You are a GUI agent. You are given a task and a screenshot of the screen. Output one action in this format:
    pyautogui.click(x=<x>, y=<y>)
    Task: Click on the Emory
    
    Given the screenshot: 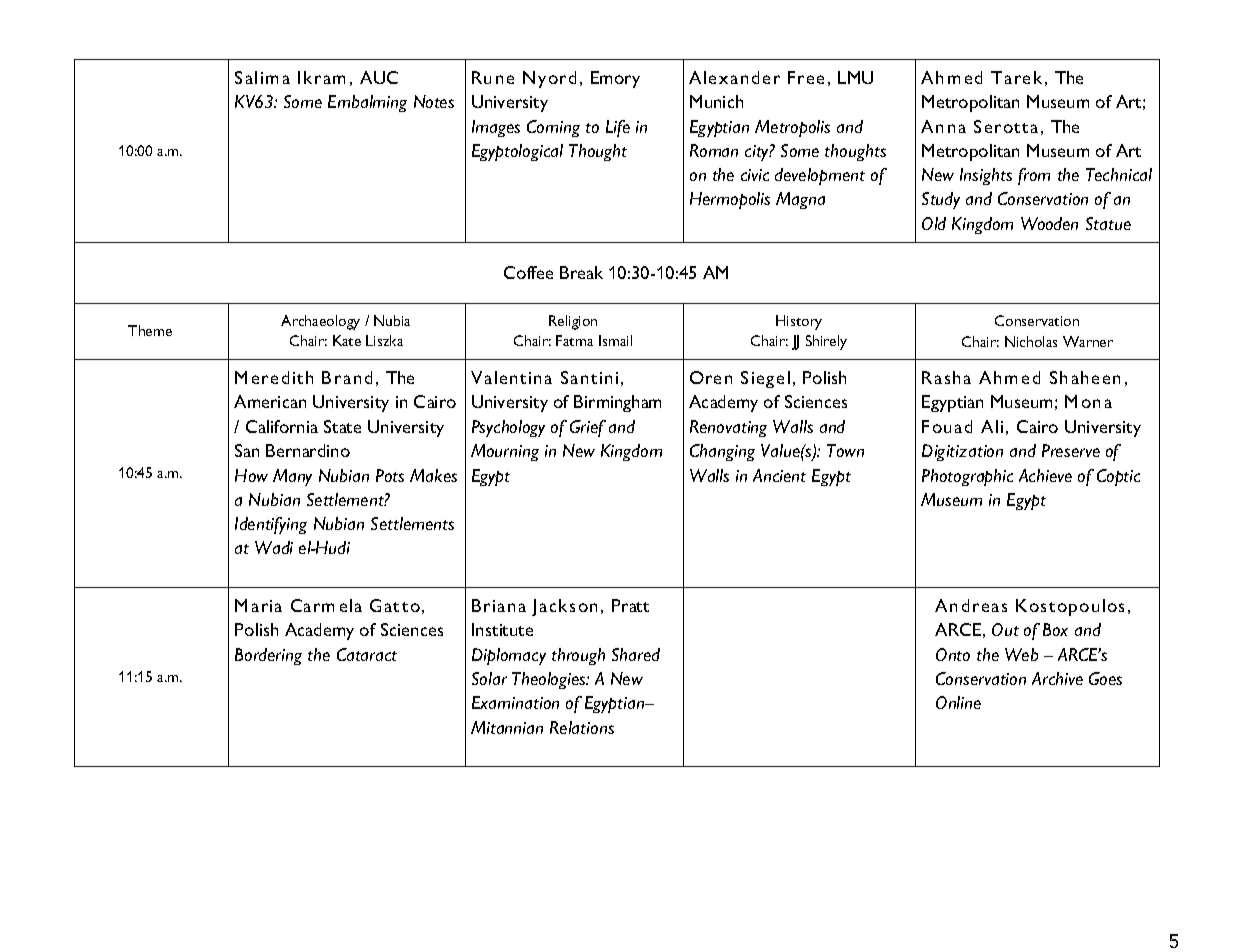 What is the action you would take?
    pyautogui.click(x=615, y=79)
